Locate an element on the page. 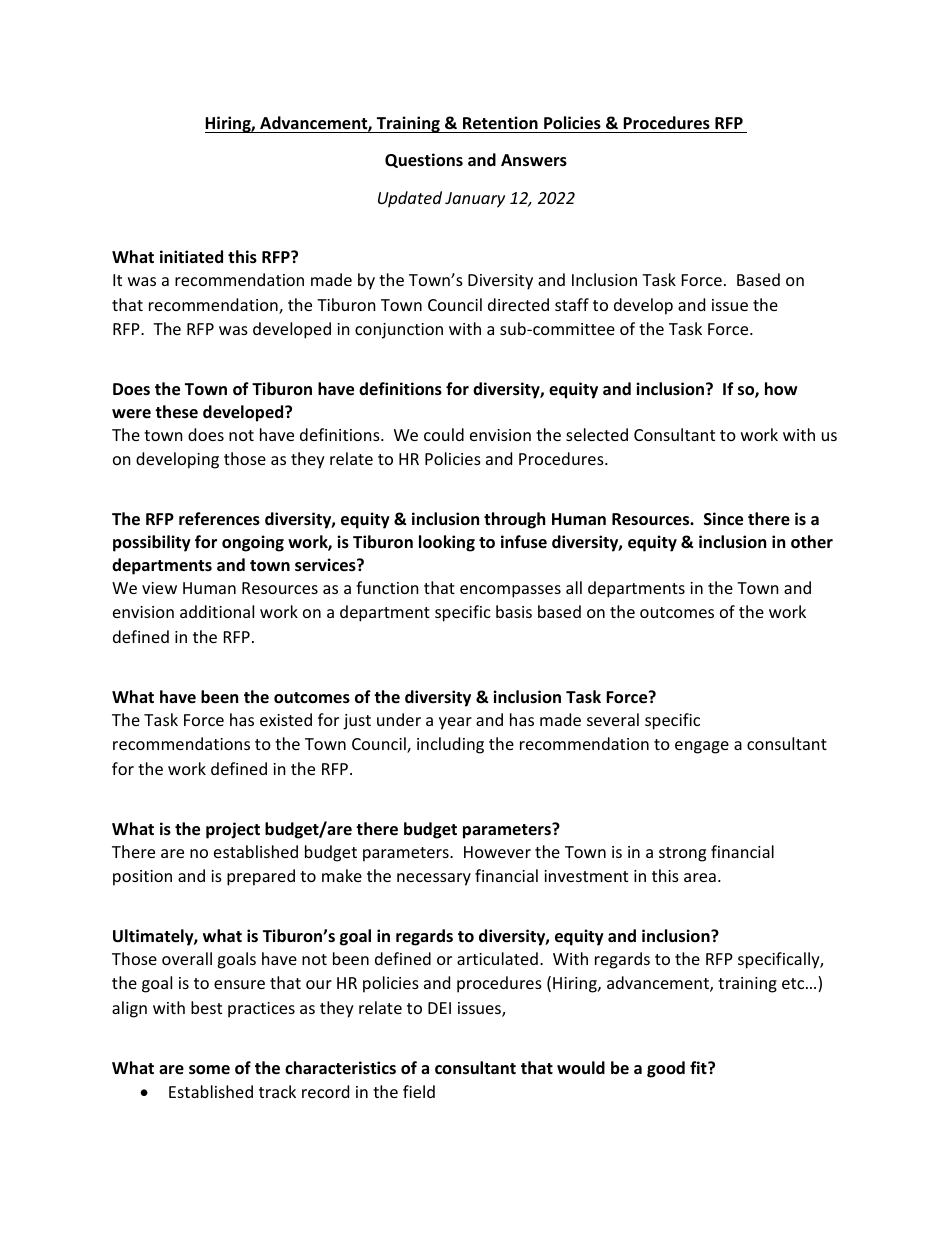 The height and width of the image is (1233, 952). fit is located at coordinates (699, 1067).
